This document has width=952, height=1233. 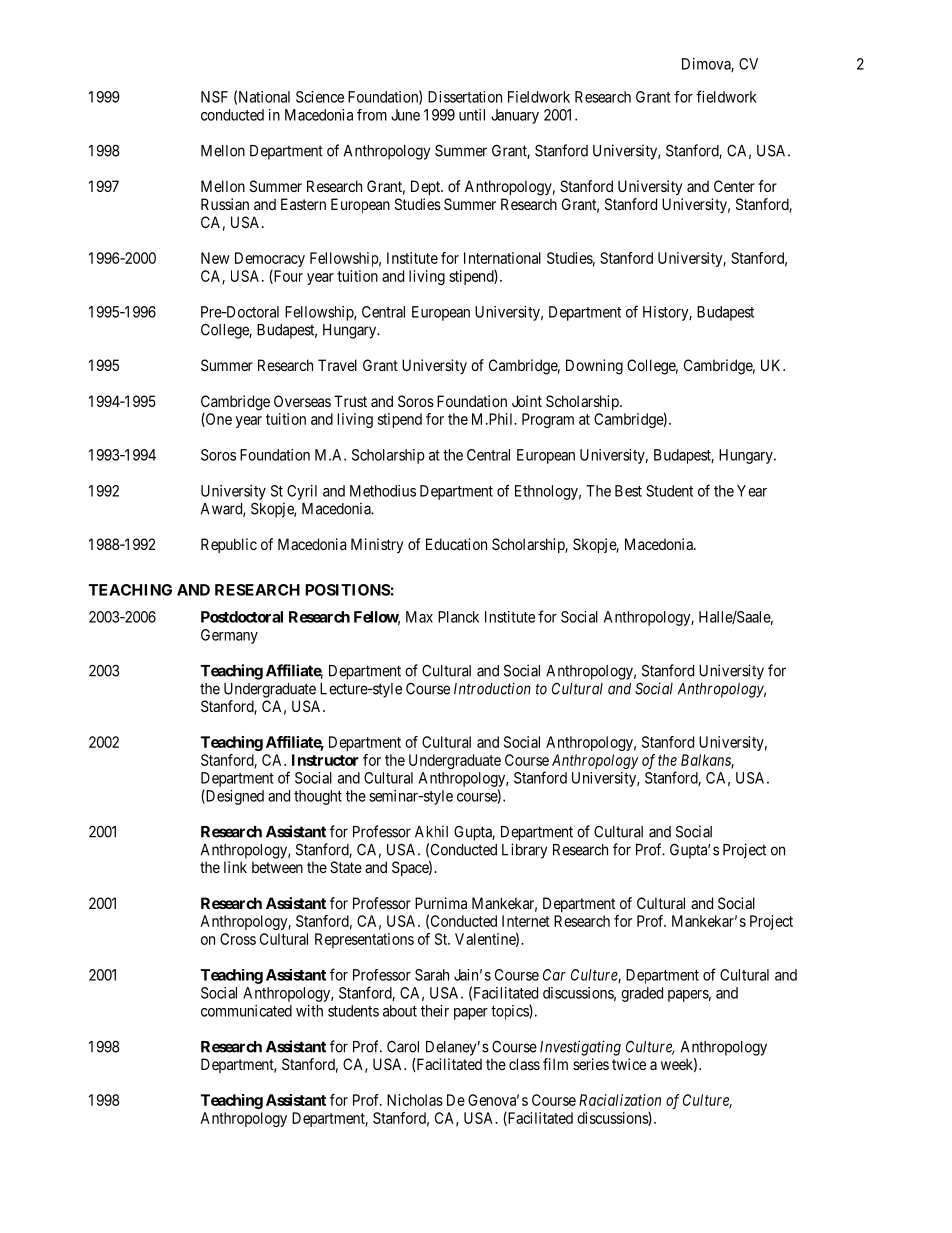 What do you see at coordinates (320, 97) in the document?
I see `Science` at bounding box center [320, 97].
